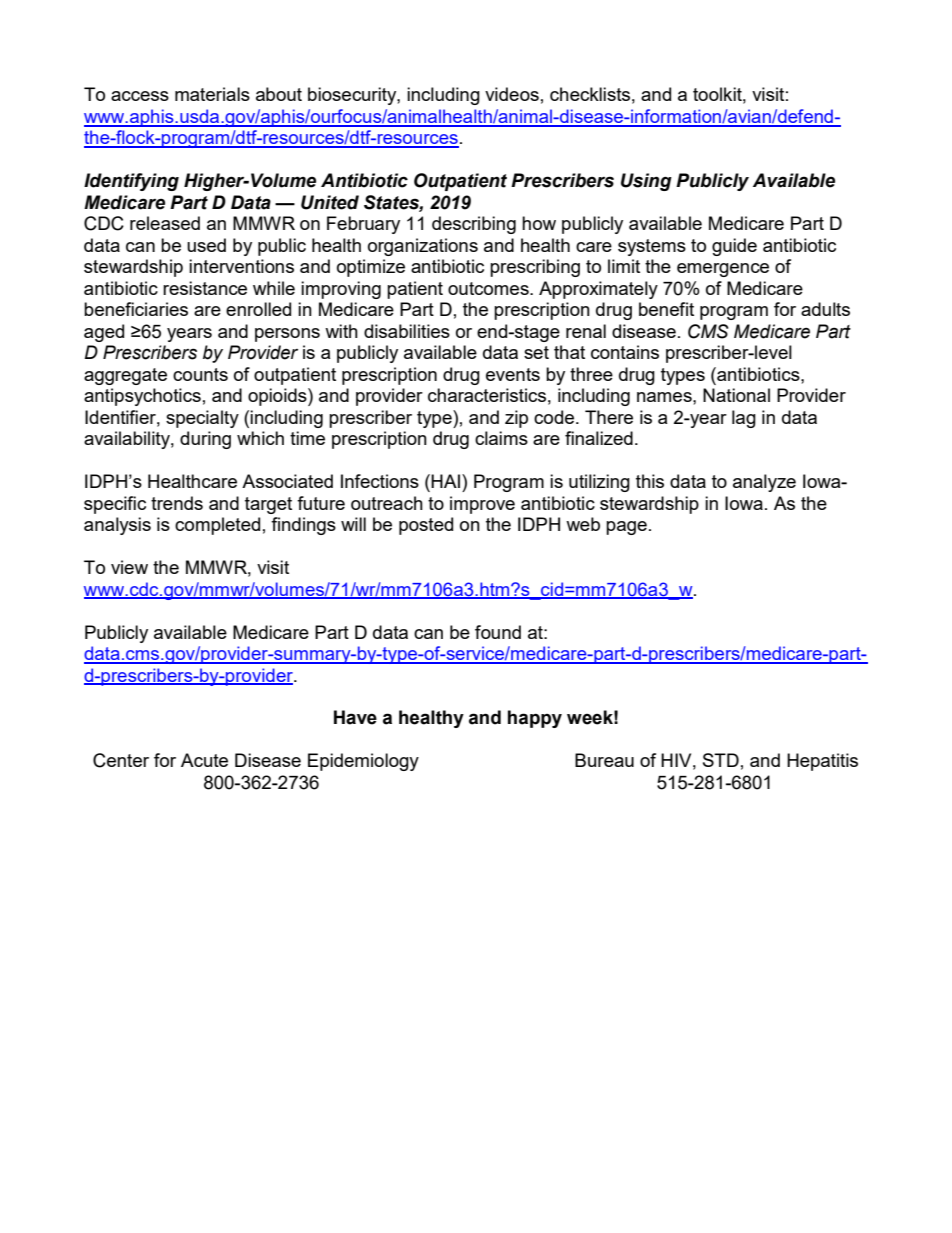 Image resolution: width=952 pixels, height=1233 pixels. I want to click on Using, so click(646, 182).
